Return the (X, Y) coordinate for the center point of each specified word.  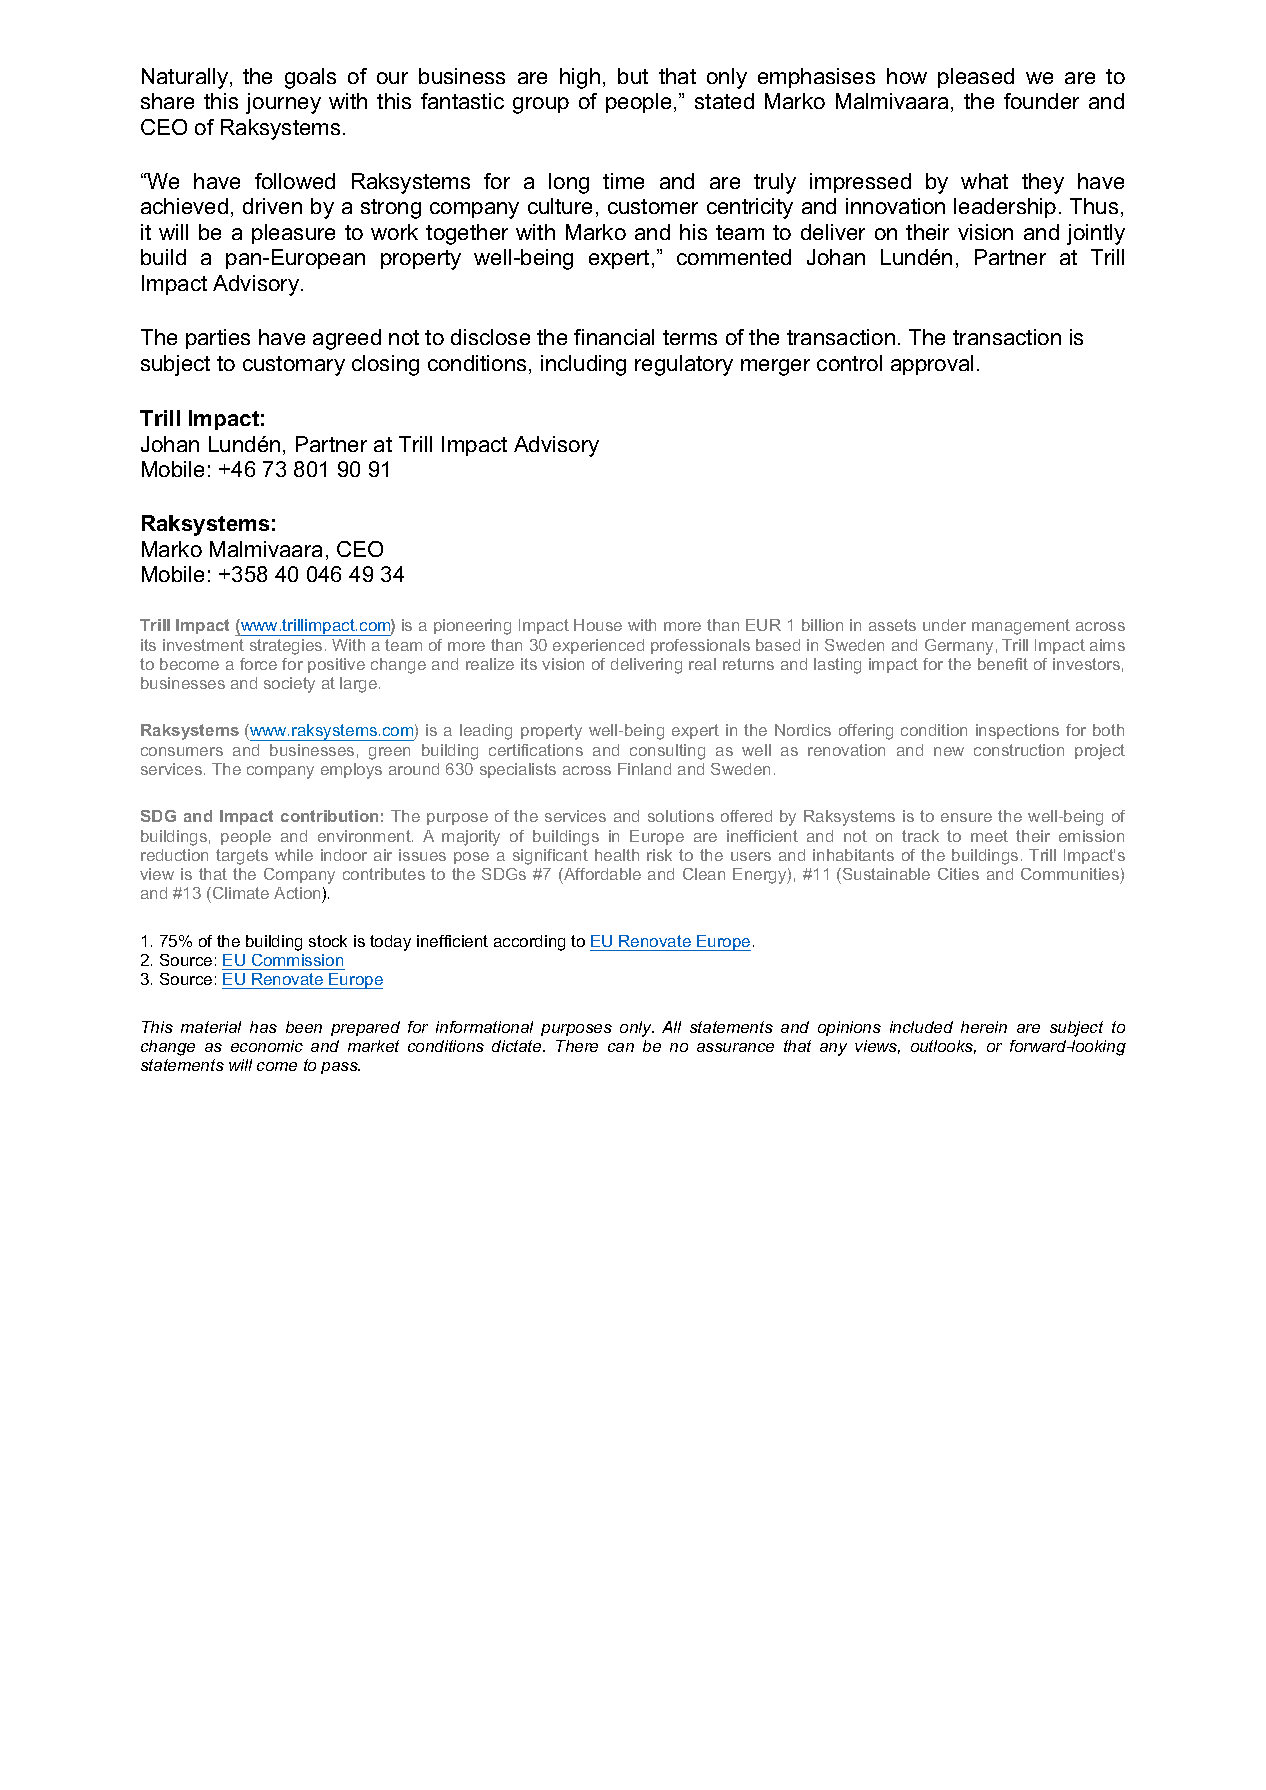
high (580, 78)
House (598, 625)
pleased (976, 78)
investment (203, 645)
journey (283, 103)
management (1021, 627)
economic (267, 1046)
